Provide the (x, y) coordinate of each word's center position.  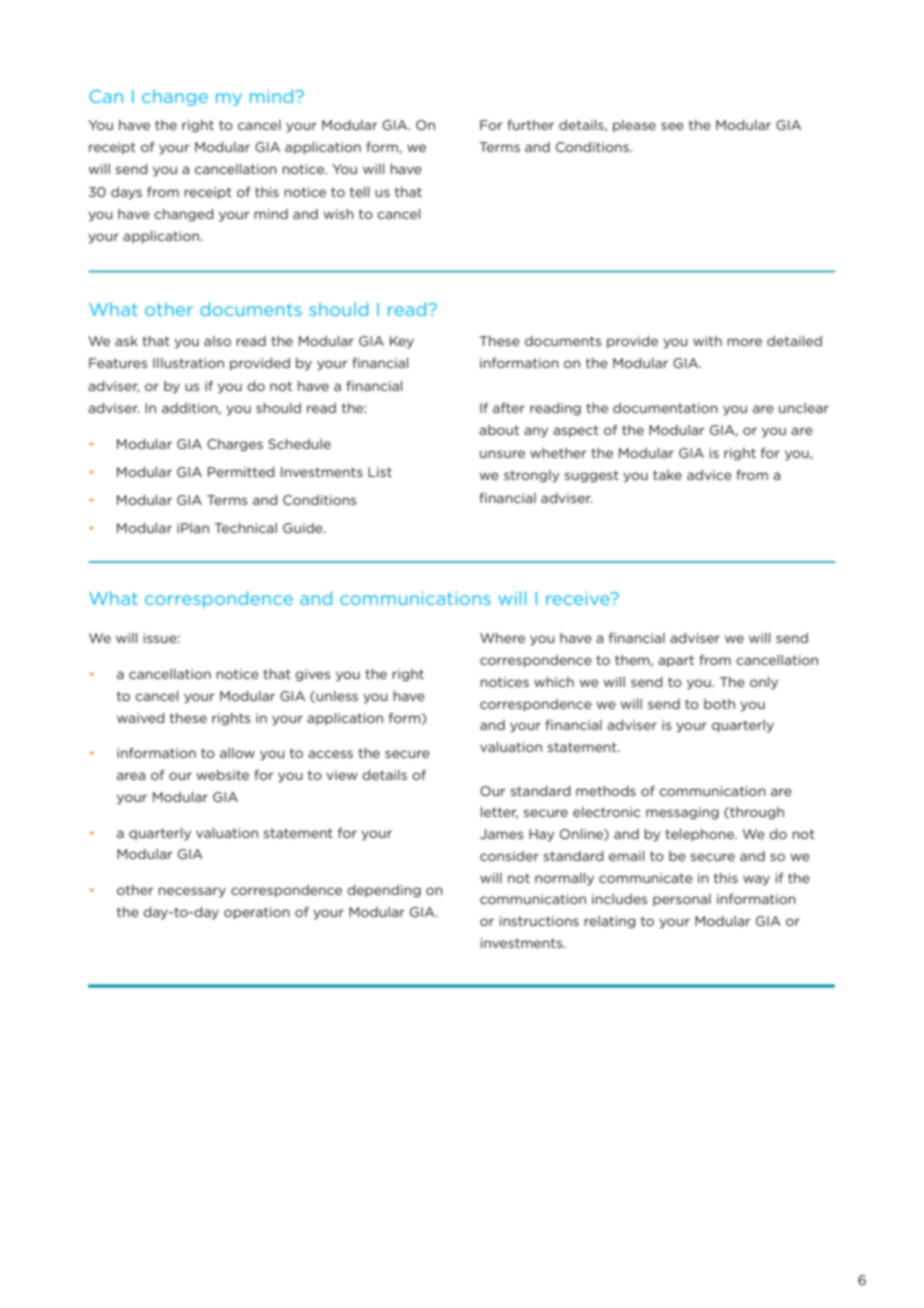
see (672, 126)
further (530, 124)
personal (682, 900)
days (126, 193)
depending (384, 891)
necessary (192, 892)
